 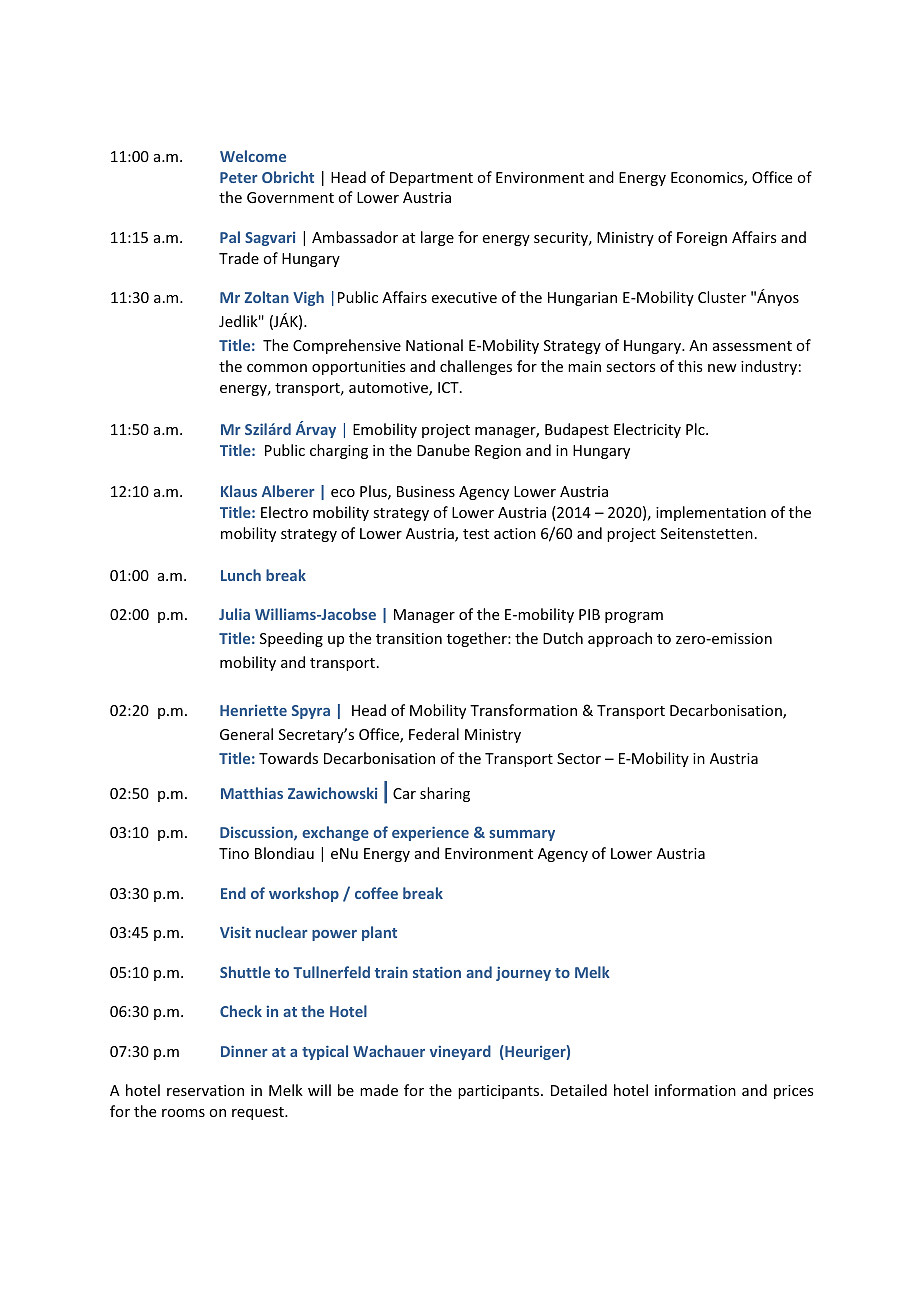 I want to click on request, so click(x=259, y=1113).
